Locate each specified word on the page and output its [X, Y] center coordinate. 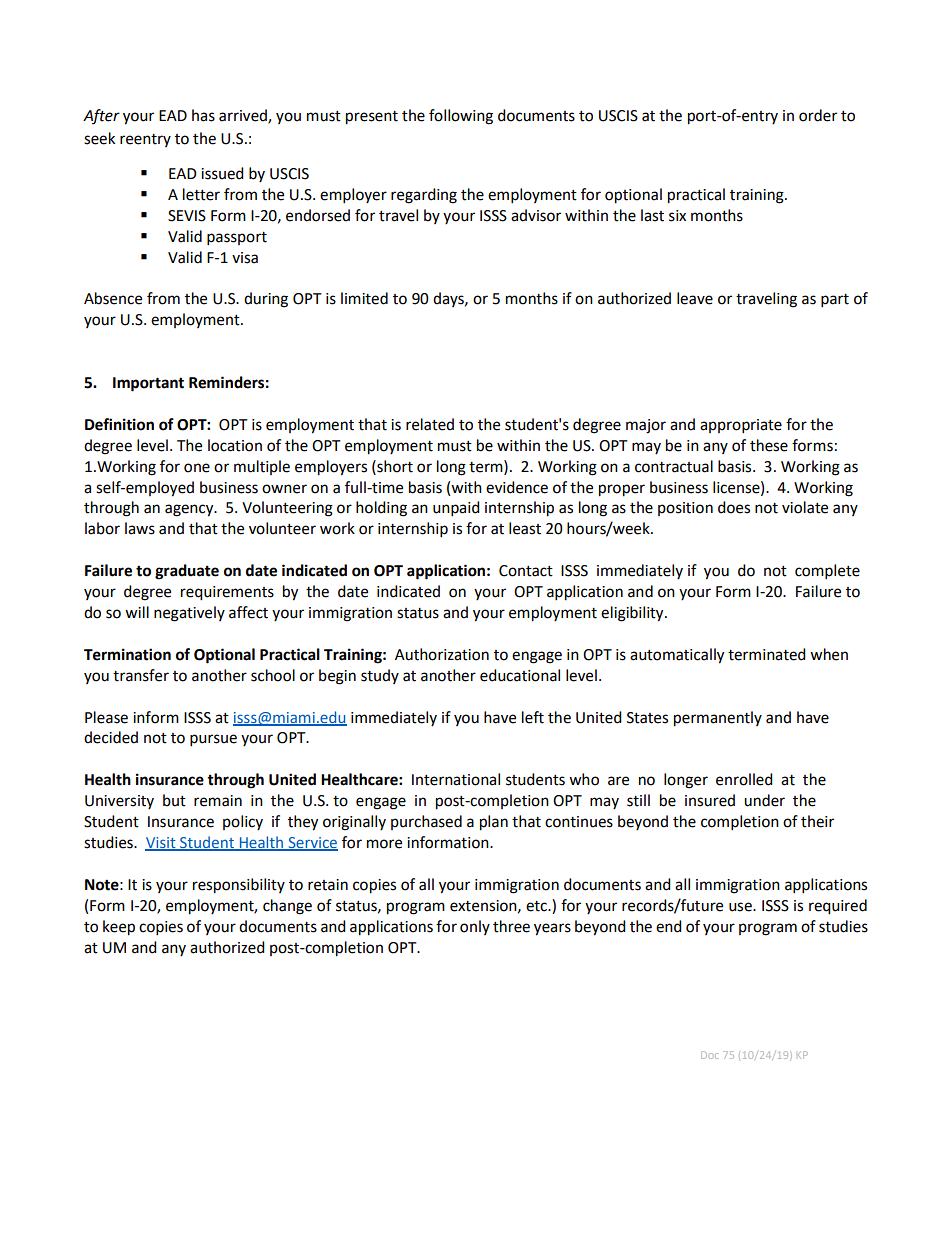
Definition [119, 424]
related [430, 424]
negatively [189, 614]
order [818, 115]
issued [222, 173]
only [475, 927]
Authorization [442, 654]
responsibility [239, 886]
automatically [677, 656]
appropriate [741, 426]
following [461, 117]
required [838, 907]
